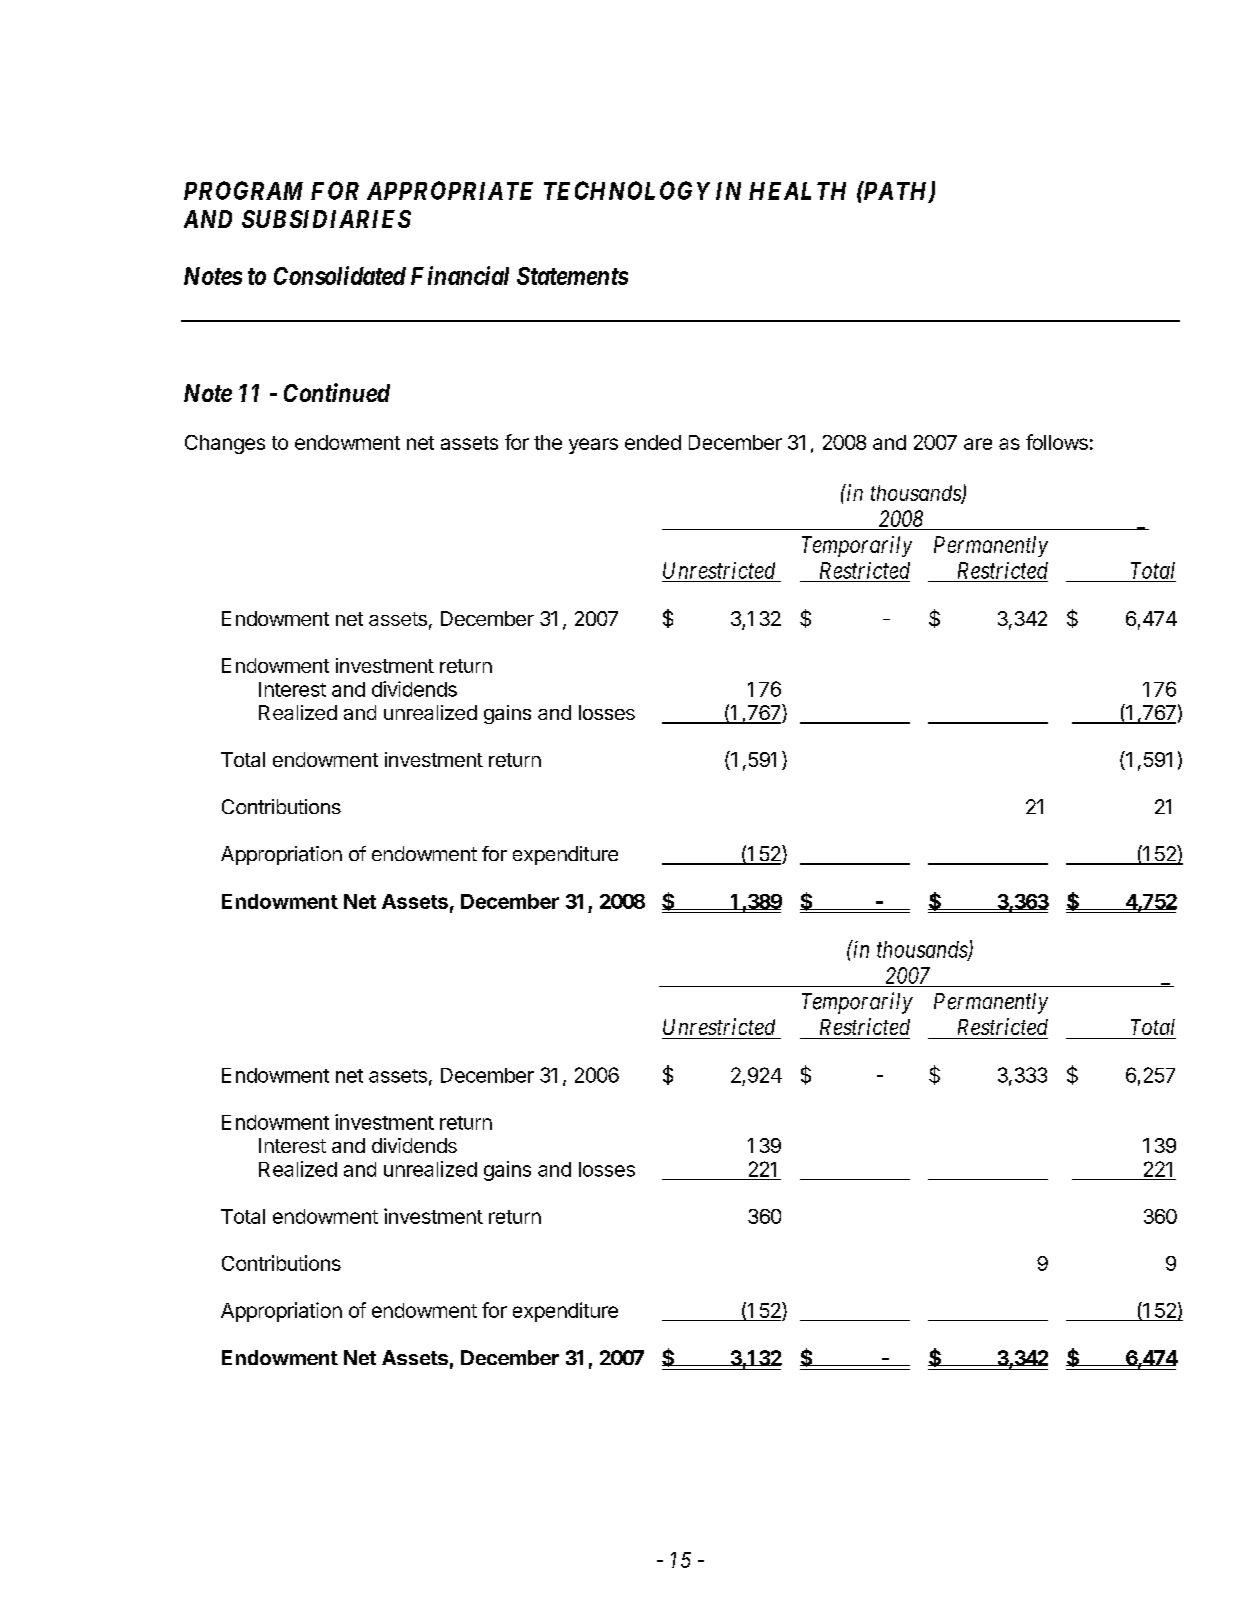 The image size is (1250, 1617). What do you see at coordinates (593, 446) in the screenshot?
I see `years` at bounding box center [593, 446].
